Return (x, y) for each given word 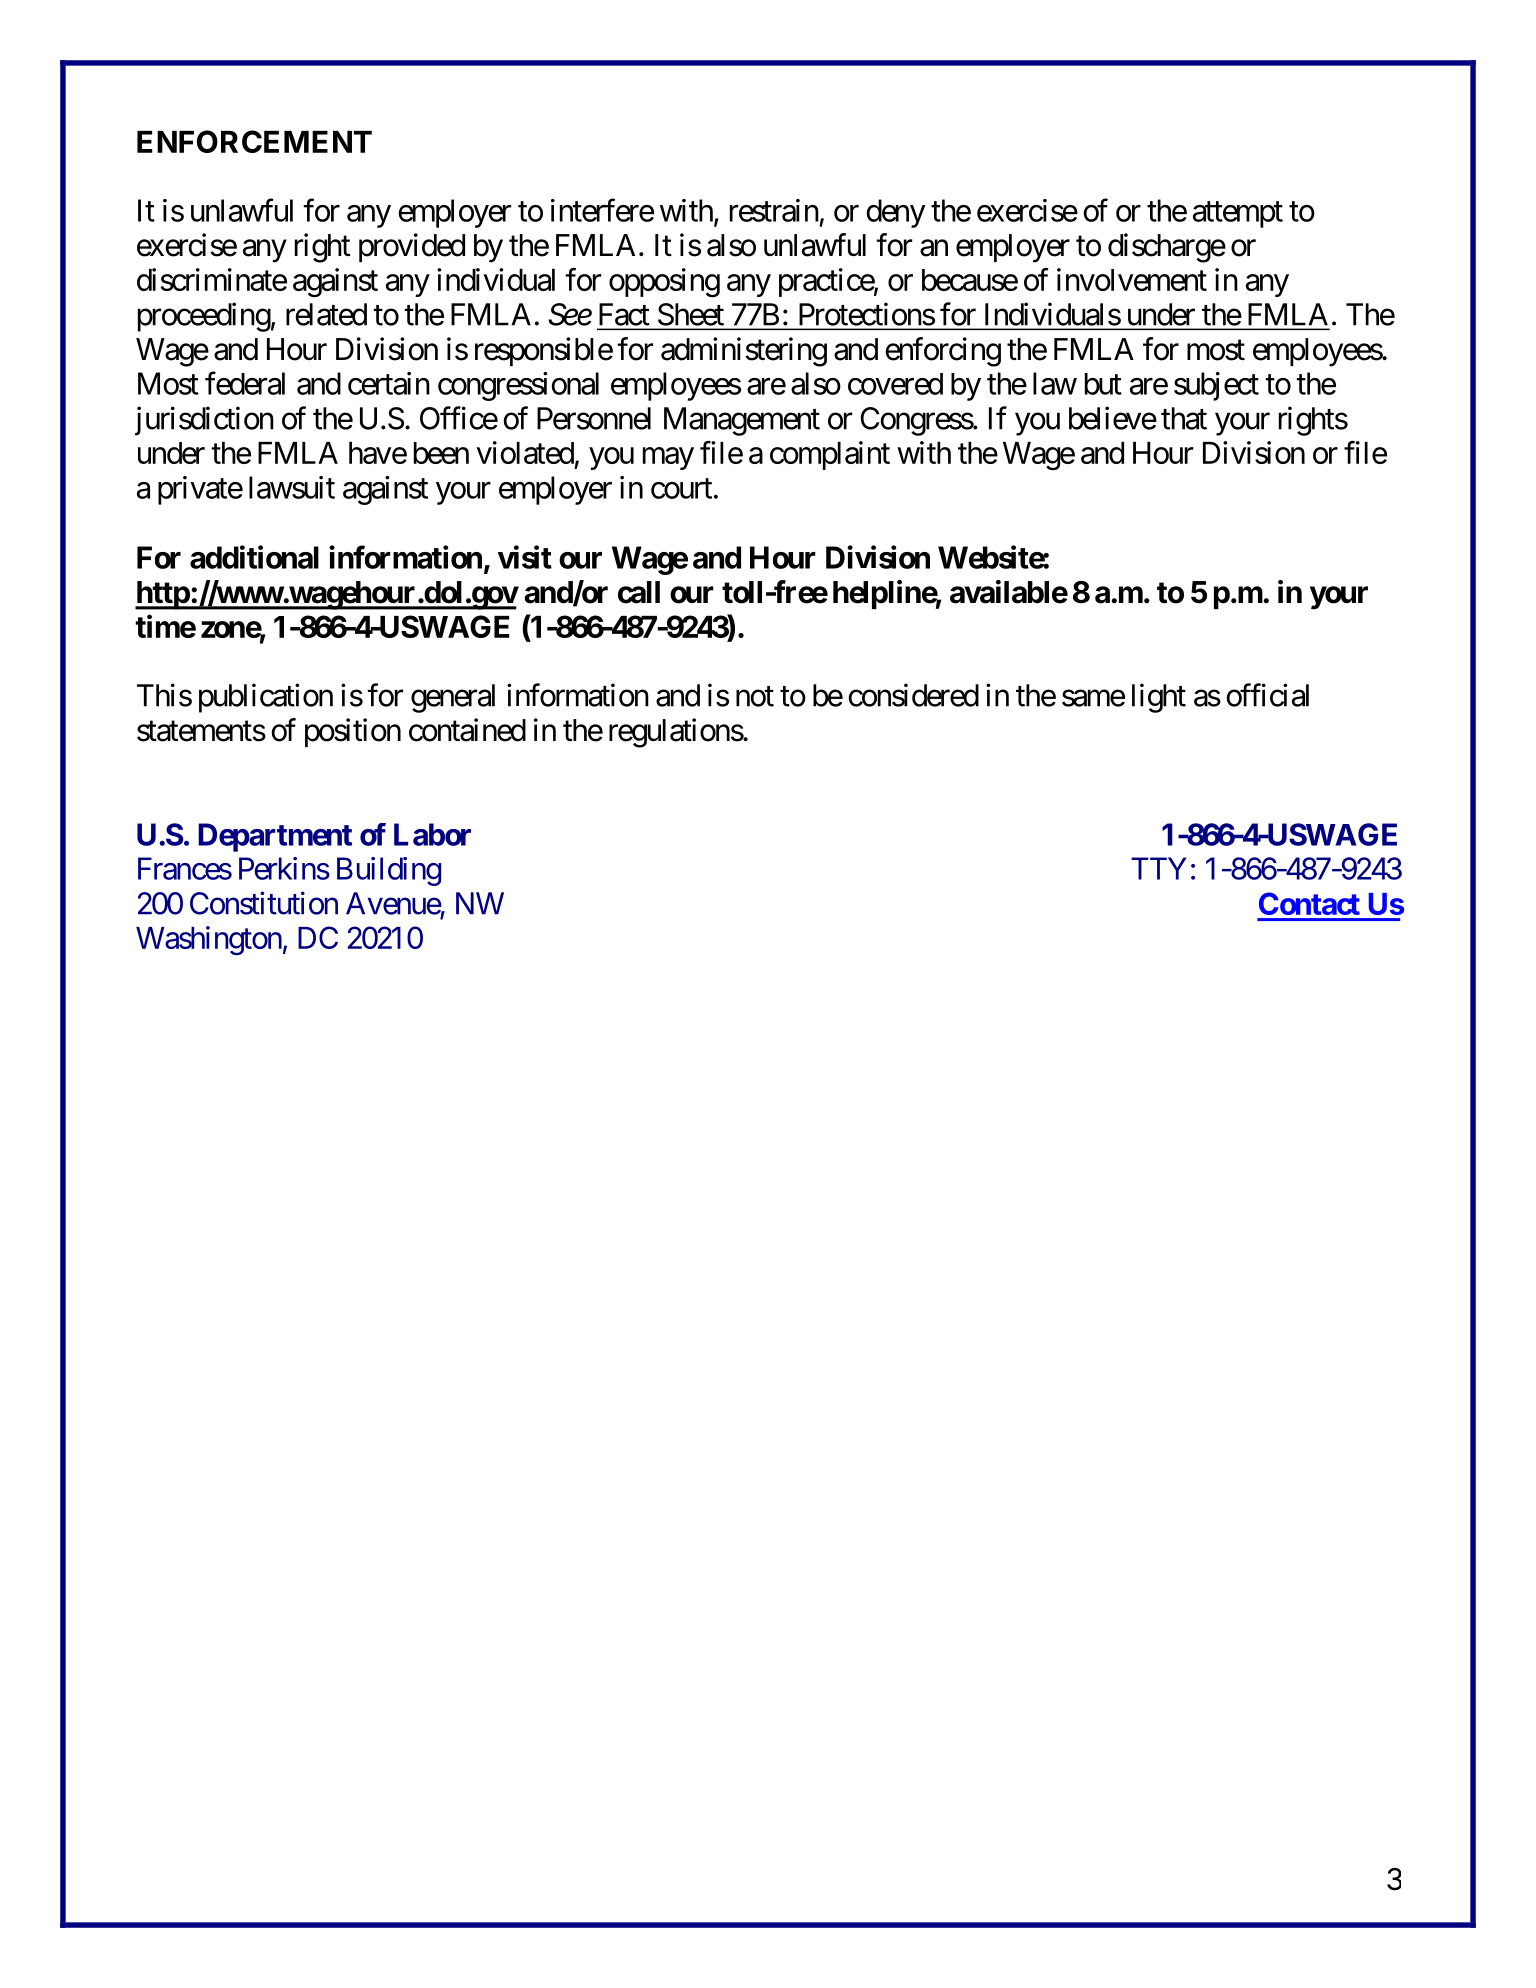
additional (254, 557)
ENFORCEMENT (254, 141)
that (1184, 418)
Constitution (264, 903)
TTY (1159, 868)
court (681, 489)
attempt (1238, 214)
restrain (774, 210)
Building (389, 871)
